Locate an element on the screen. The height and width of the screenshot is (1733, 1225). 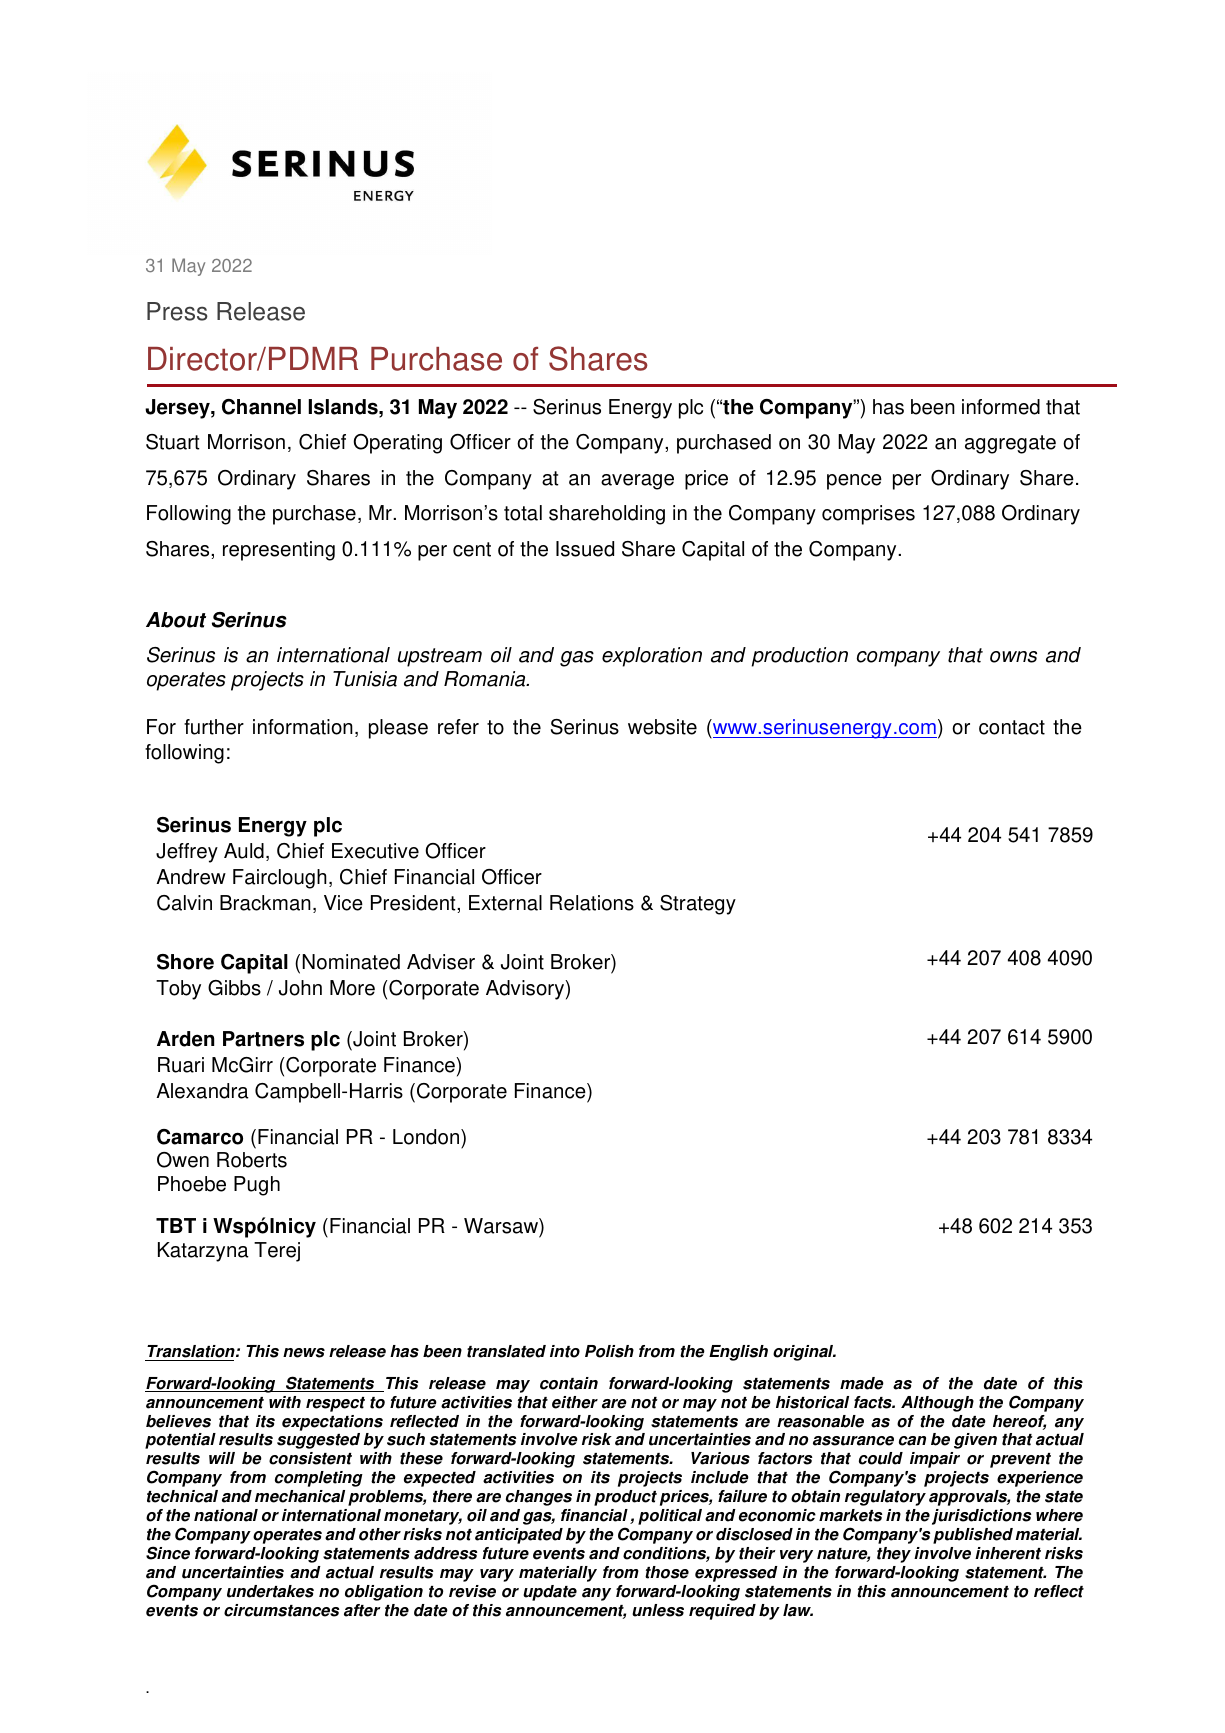
Polish is located at coordinates (609, 1351).
